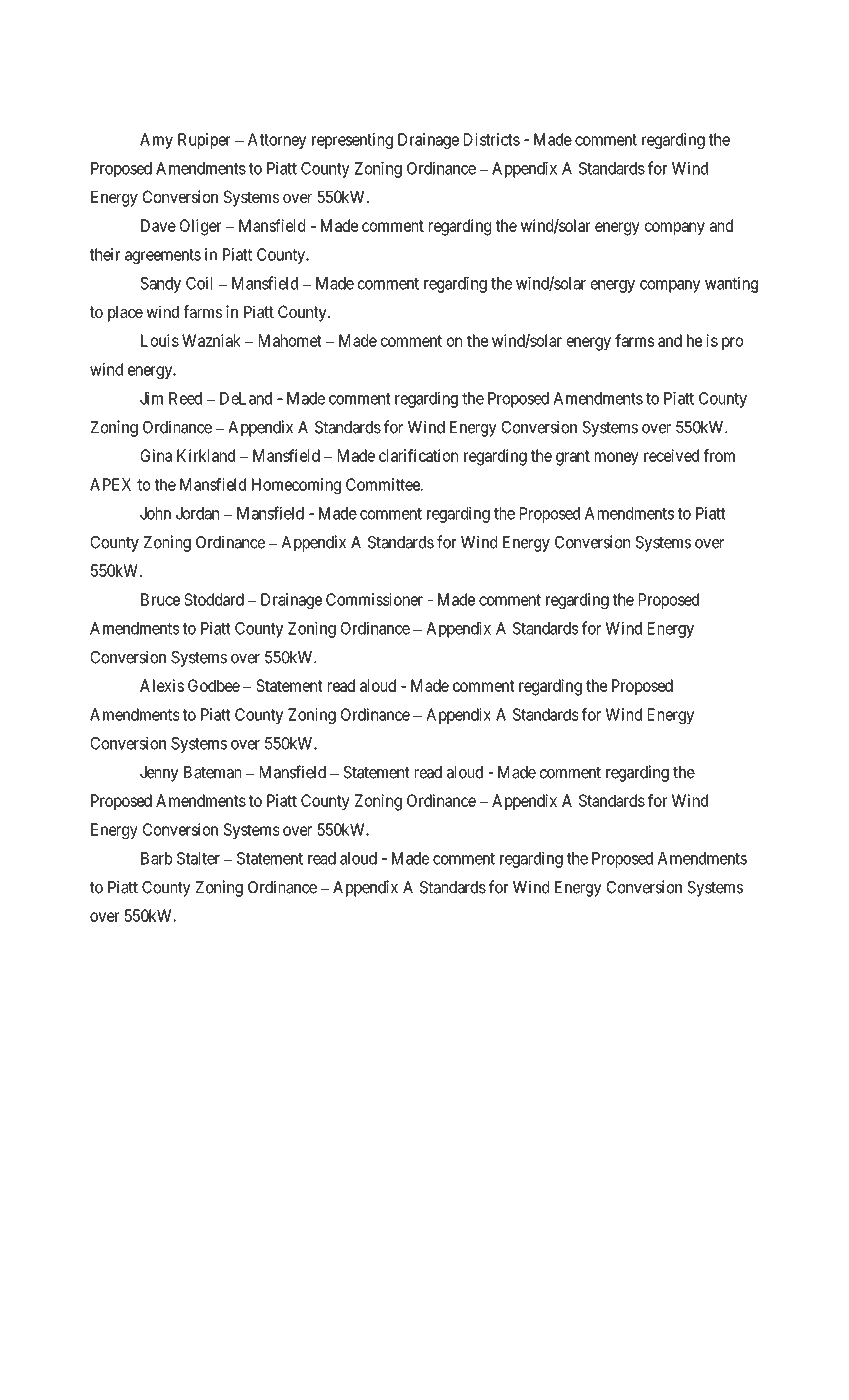 This screenshot has height=1400, width=849. I want to click on Jenny, so click(159, 774).
